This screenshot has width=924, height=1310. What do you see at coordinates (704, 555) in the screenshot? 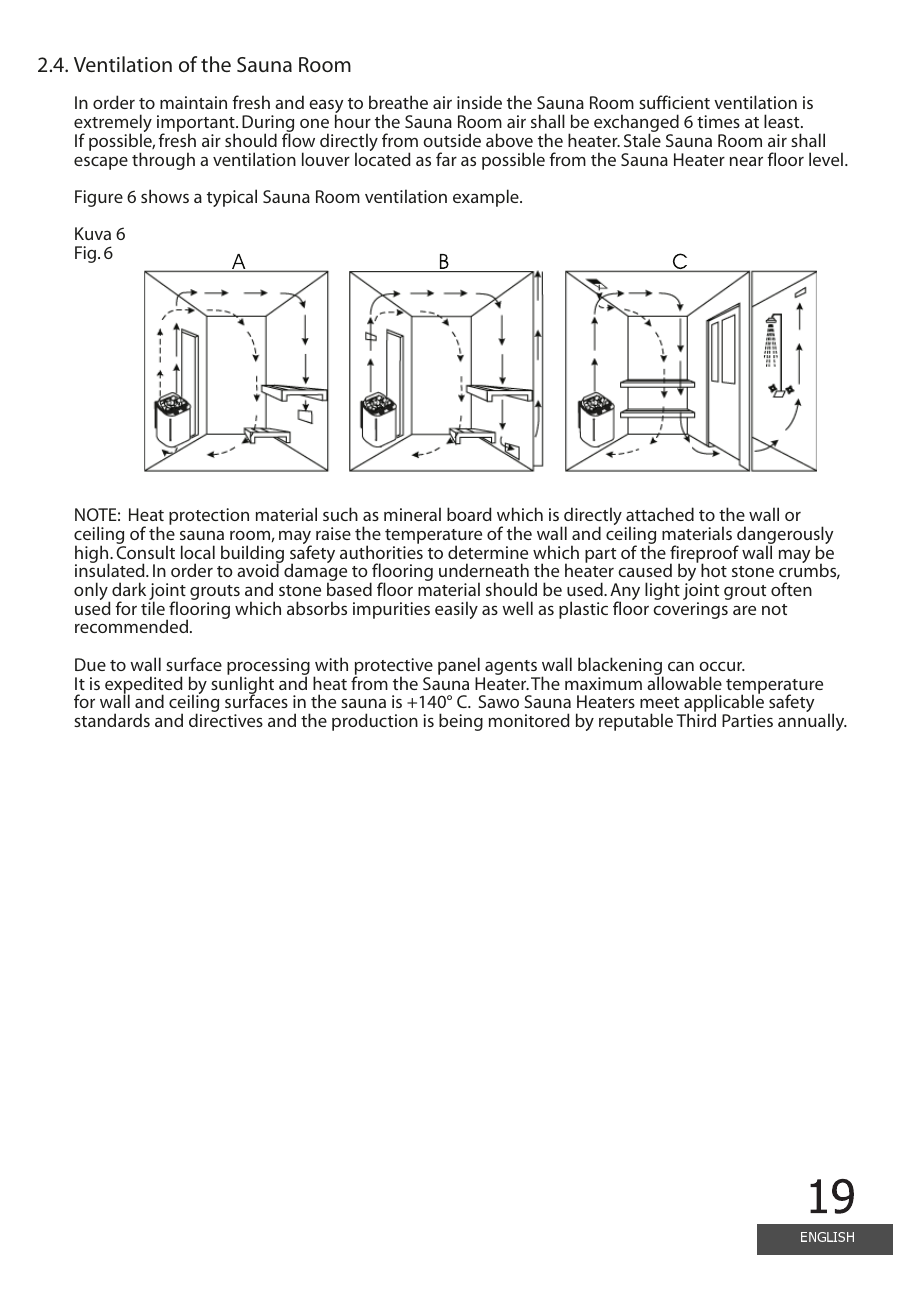
I see `fireproof` at bounding box center [704, 555].
